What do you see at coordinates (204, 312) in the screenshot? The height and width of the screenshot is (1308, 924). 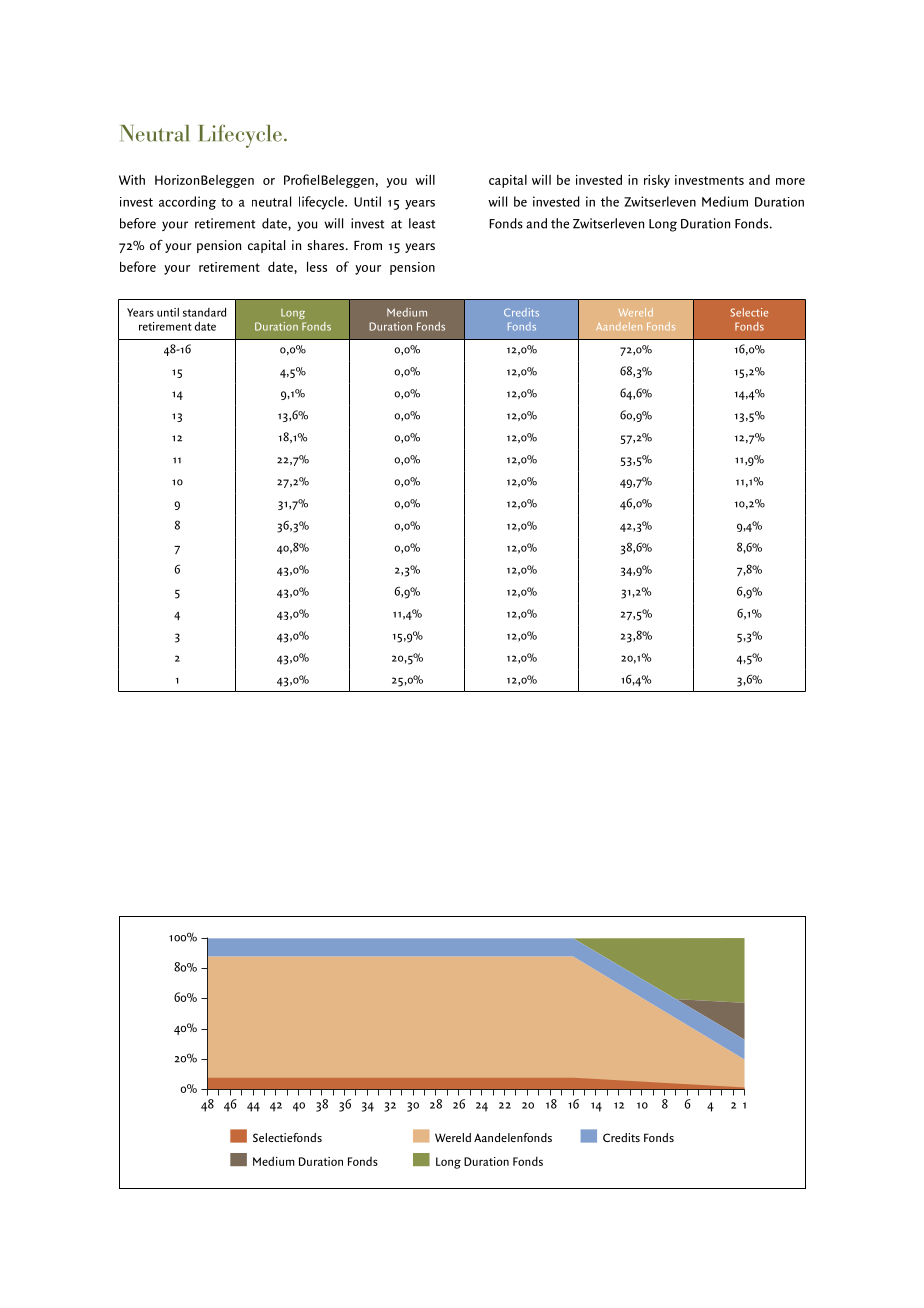 I see `standard` at bounding box center [204, 312].
